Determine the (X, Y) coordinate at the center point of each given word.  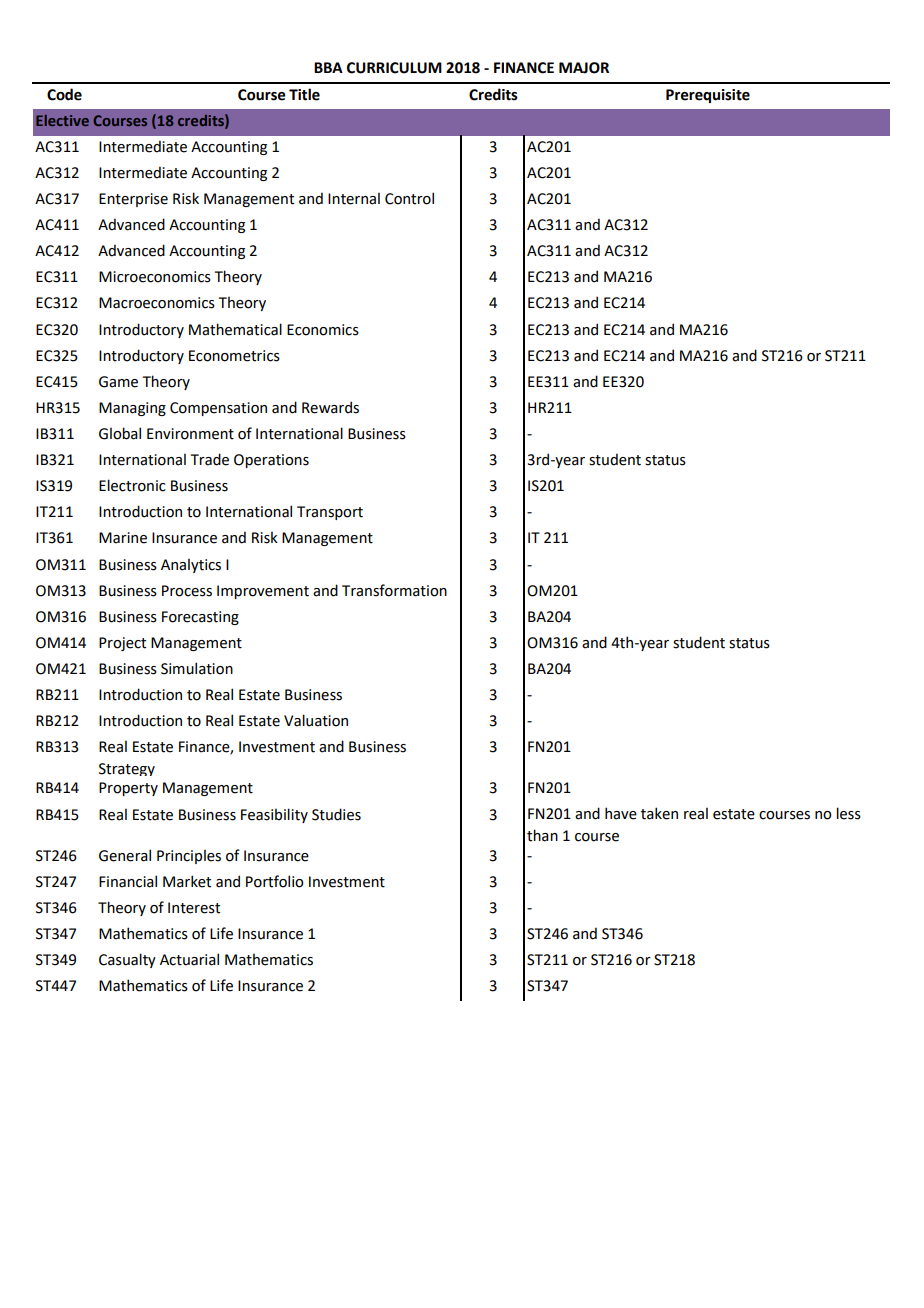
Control (409, 198)
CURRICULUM (394, 68)
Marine (123, 538)
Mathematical (235, 329)
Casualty (127, 960)
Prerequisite (708, 96)
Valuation (316, 720)
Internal (354, 198)
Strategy (127, 769)
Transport (330, 513)
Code (64, 94)
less (848, 813)
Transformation (394, 590)
